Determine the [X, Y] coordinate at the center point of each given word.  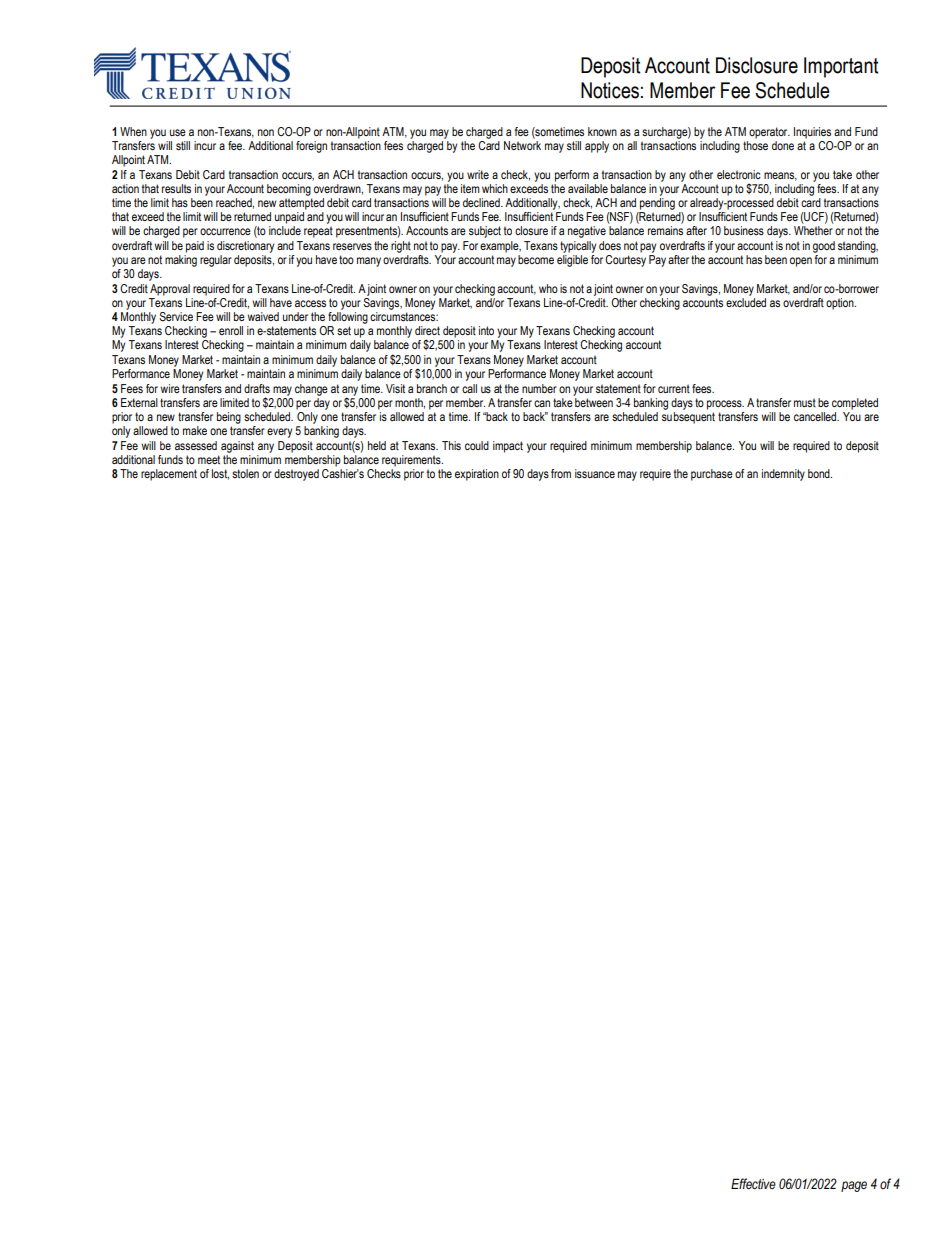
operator [769, 133]
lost [220, 474]
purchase [712, 475]
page [854, 1186]
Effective [753, 1184]
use [178, 132]
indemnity [783, 475]
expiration [477, 475]
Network [522, 145]
